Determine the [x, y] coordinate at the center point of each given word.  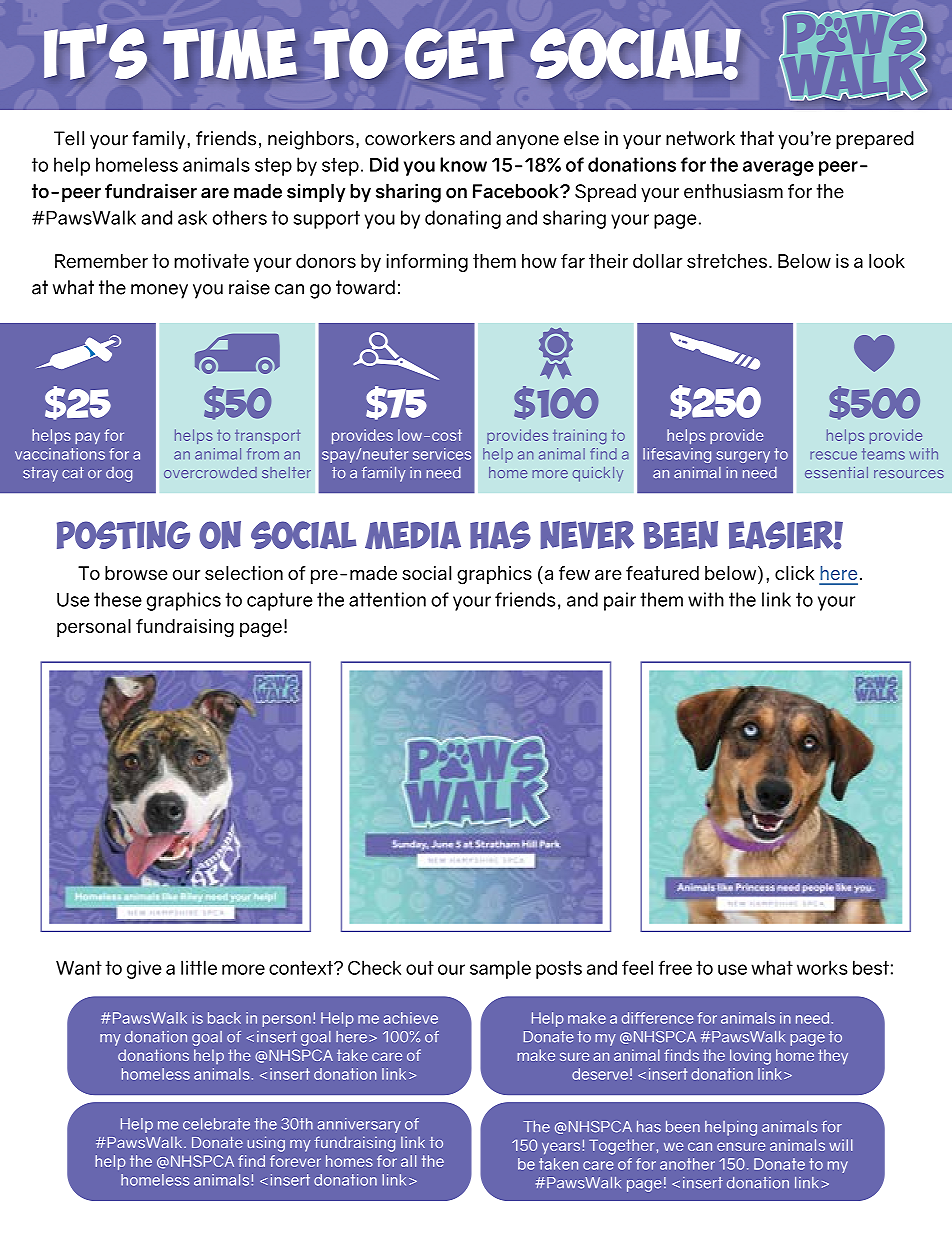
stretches [727, 261]
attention [387, 599]
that [757, 138]
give [144, 969]
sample [500, 969]
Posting [123, 535]
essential [836, 472]
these [118, 599]
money [159, 291]
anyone [527, 142]
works [822, 967]
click [794, 573]
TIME [230, 54]
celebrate [216, 1124]
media [413, 535]
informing [427, 263]
